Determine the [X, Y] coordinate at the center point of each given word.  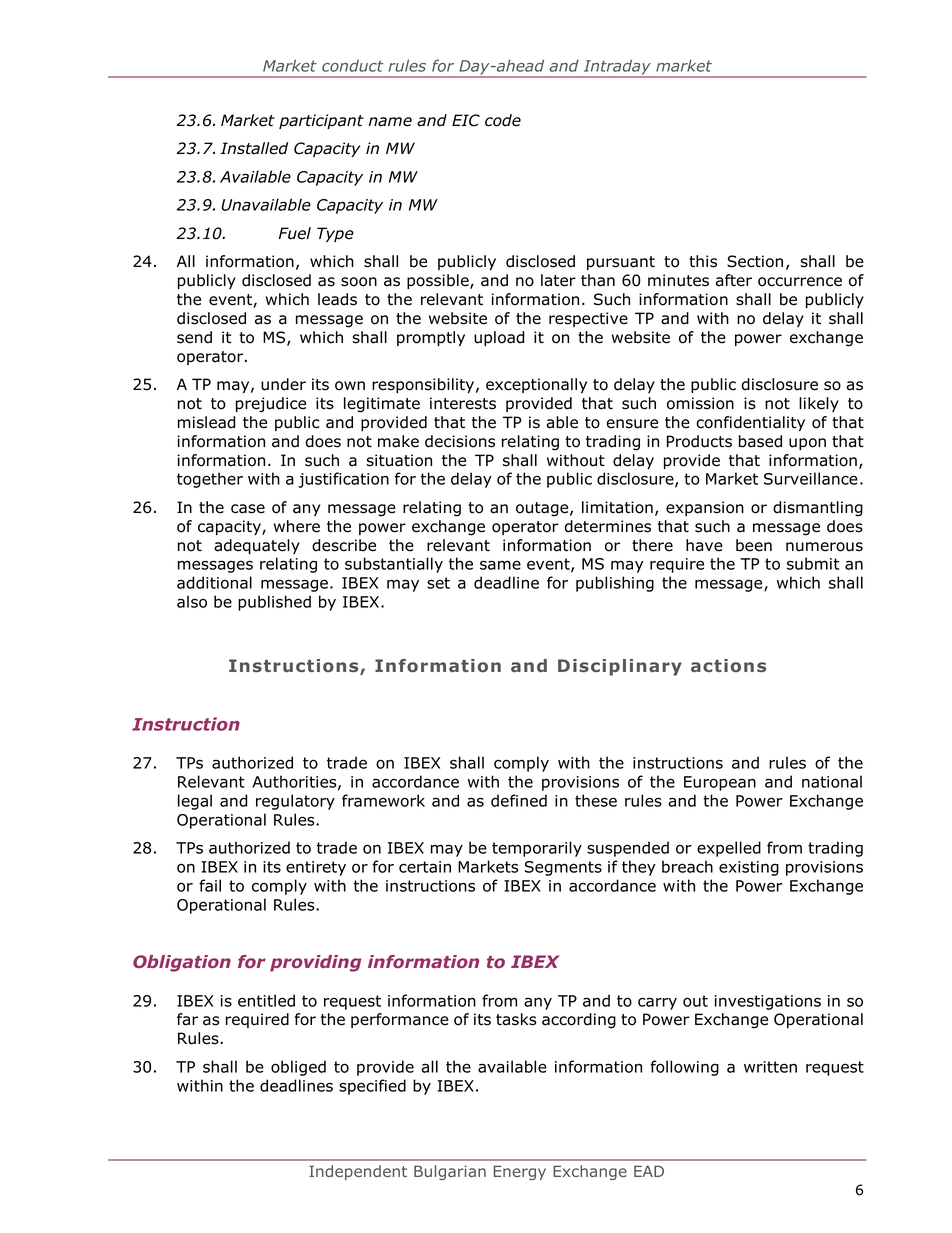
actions [728, 665]
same [500, 565]
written [770, 1067]
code [503, 120]
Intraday [617, 68]
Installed [254, 148]
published [274, 603]
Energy [520, 1172]
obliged [298, 1068]
